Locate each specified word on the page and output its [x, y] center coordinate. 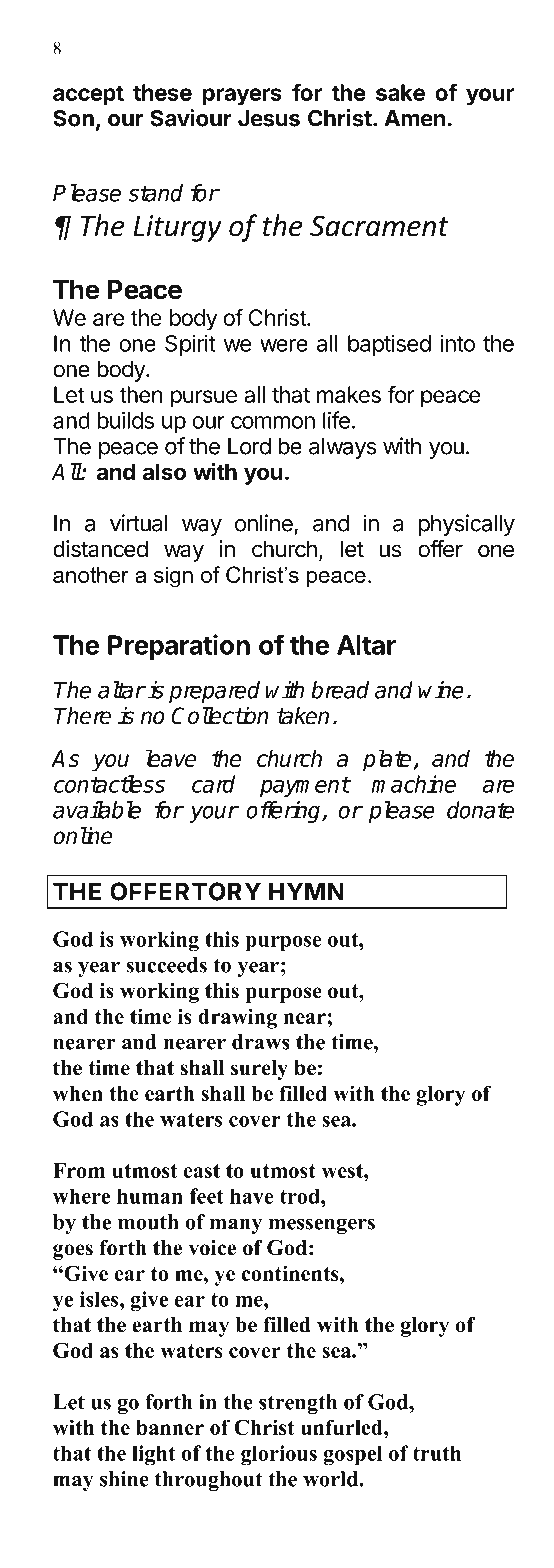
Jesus [269, 118]
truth [437, 1453]
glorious [279, 1455]
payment [305, 787]
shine [124, 1479]
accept [88, 95]
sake [400, 92]
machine [413, 784]
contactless [109, 784]
